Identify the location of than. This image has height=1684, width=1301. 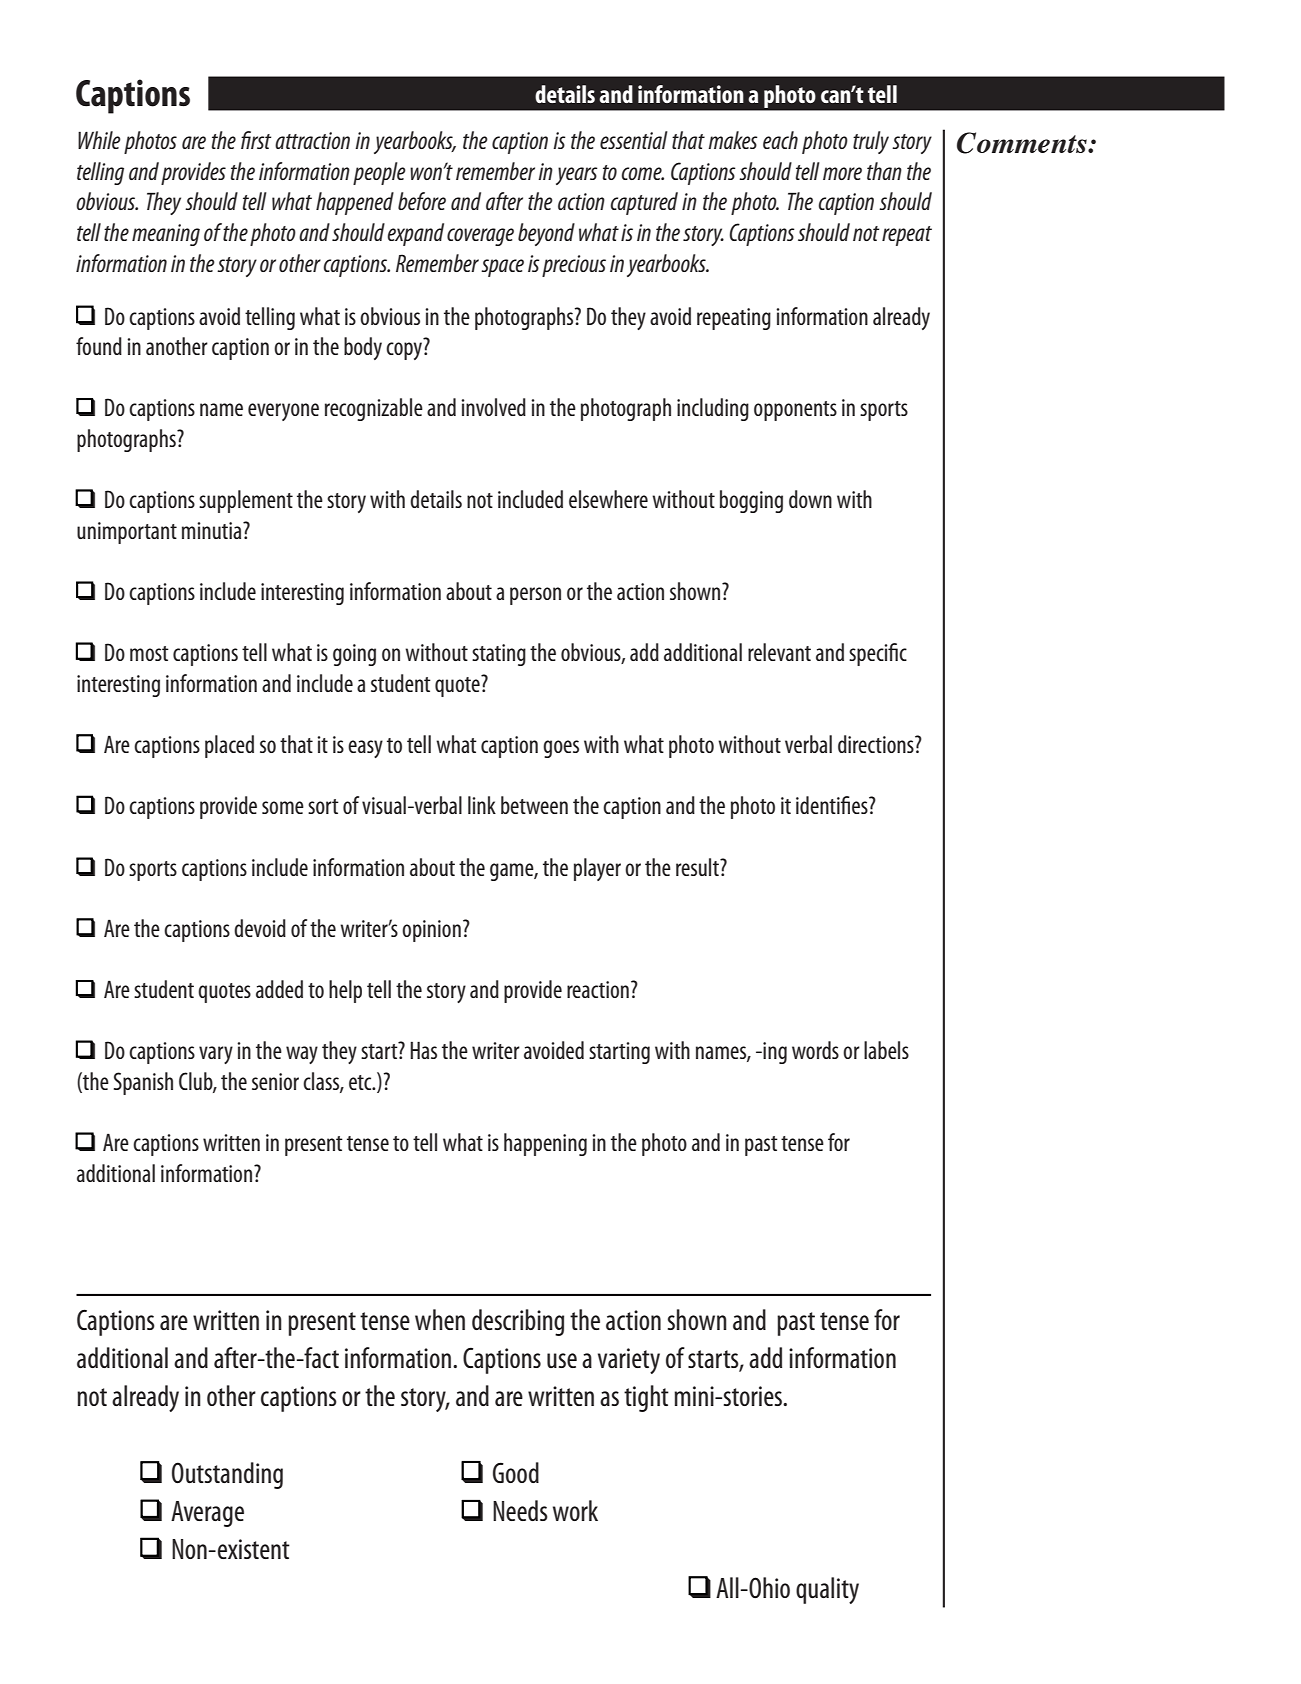
(884, 171).
